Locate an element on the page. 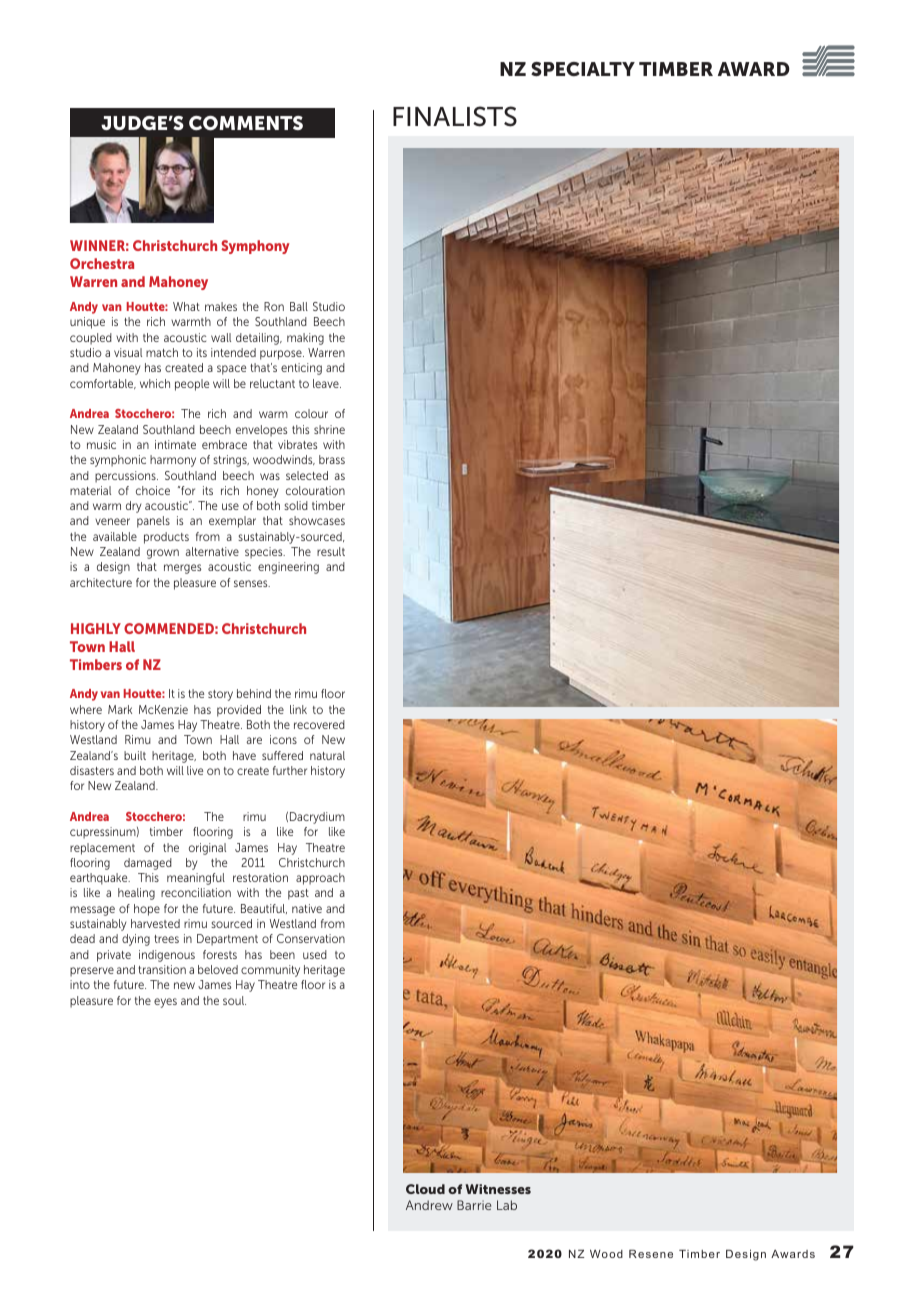 The image size is (924, 1308). COMMENTS is located at coordinates (246, 123).
